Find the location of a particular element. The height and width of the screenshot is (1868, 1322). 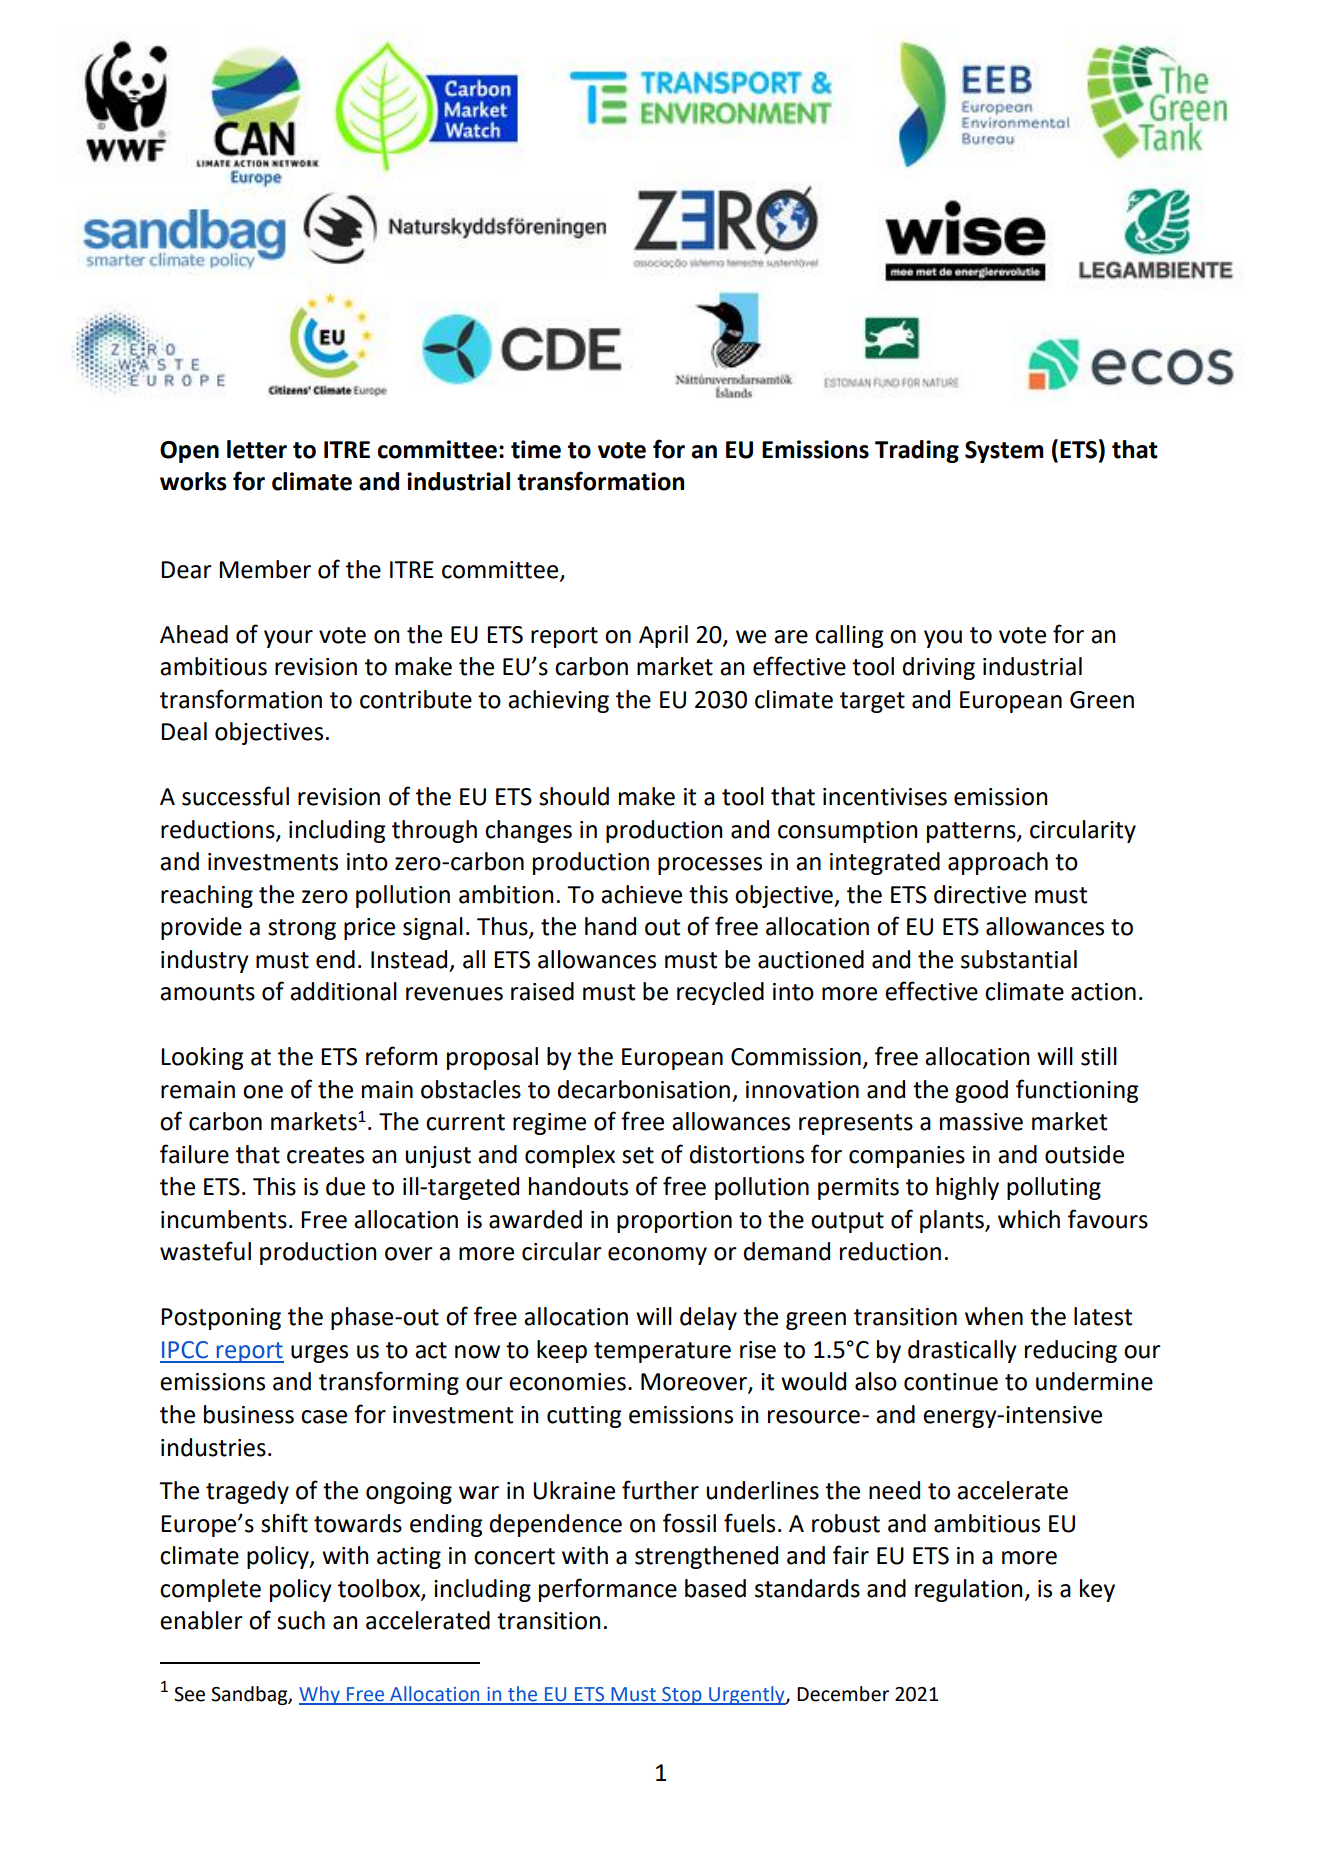

patterns is located at coordinates (972, 832).
